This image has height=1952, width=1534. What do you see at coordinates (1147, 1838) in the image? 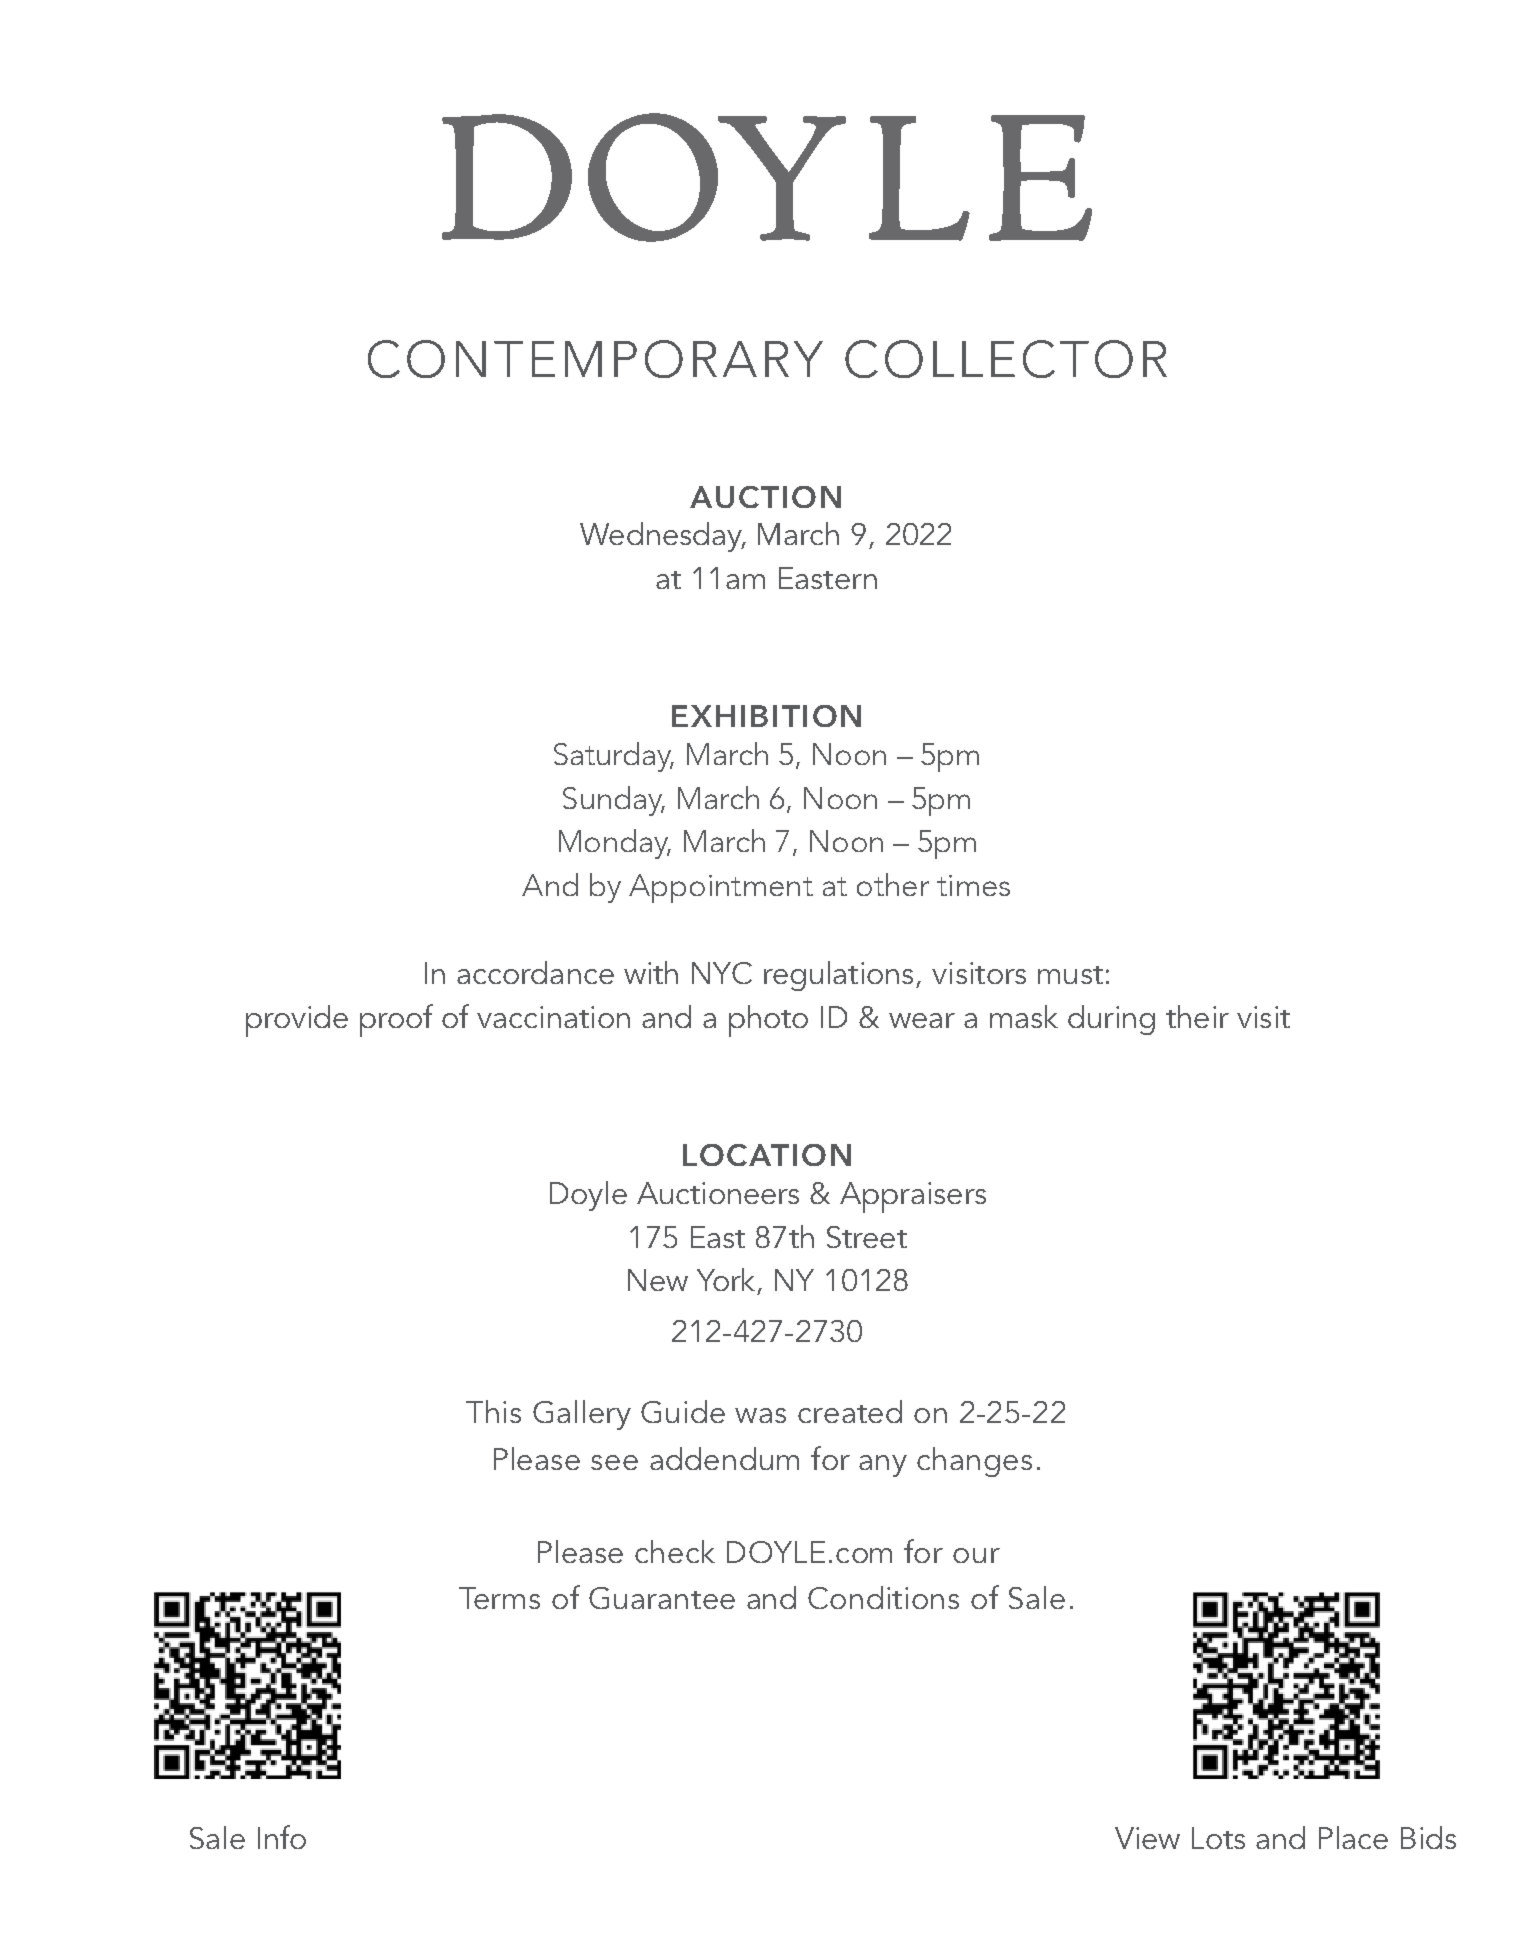
I see `View` at bounding box center [1147, 1838].
